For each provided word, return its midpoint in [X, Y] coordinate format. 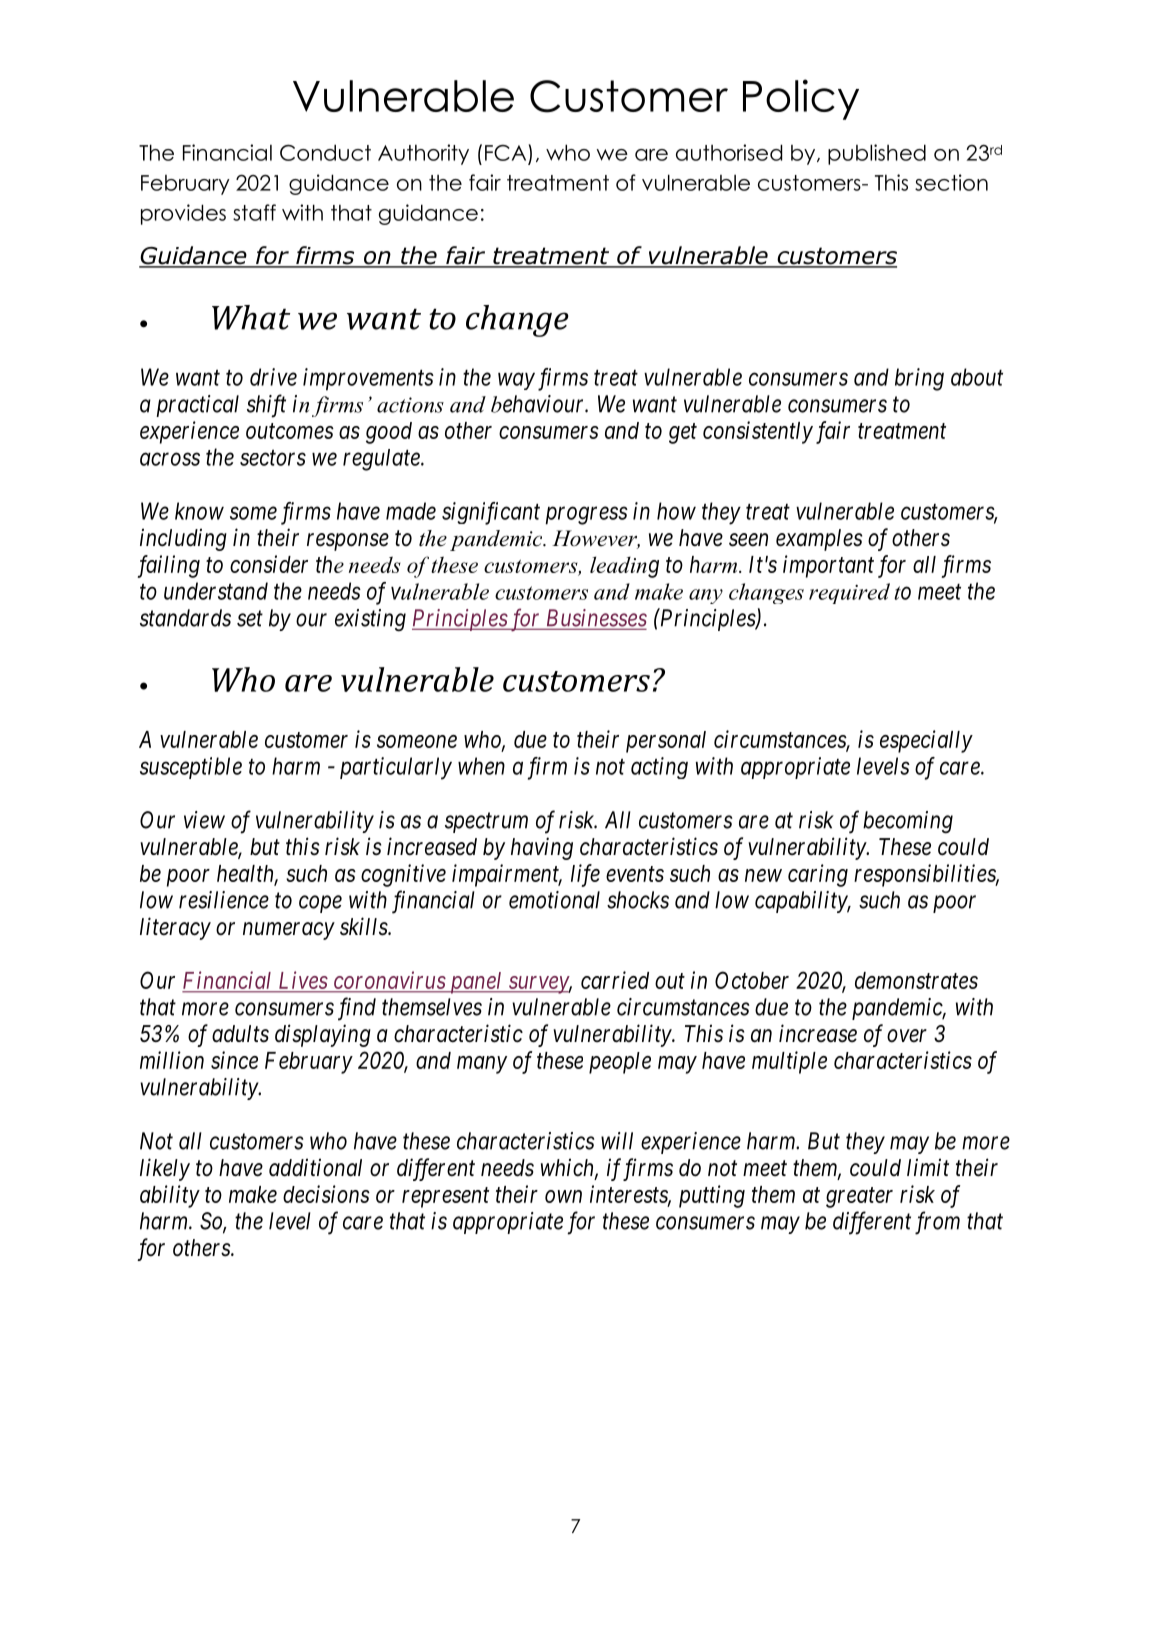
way [516, 381]
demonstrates [916, 980]
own [563, 1196]
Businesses [595, 619]
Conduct [325, 152]
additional [315, 1167]
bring [919, 379]
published [877, 154]
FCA [505, 153]
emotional [554, 900]
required [849, 593]
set [250, 619]
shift [266, 406]
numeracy [289, 931]
